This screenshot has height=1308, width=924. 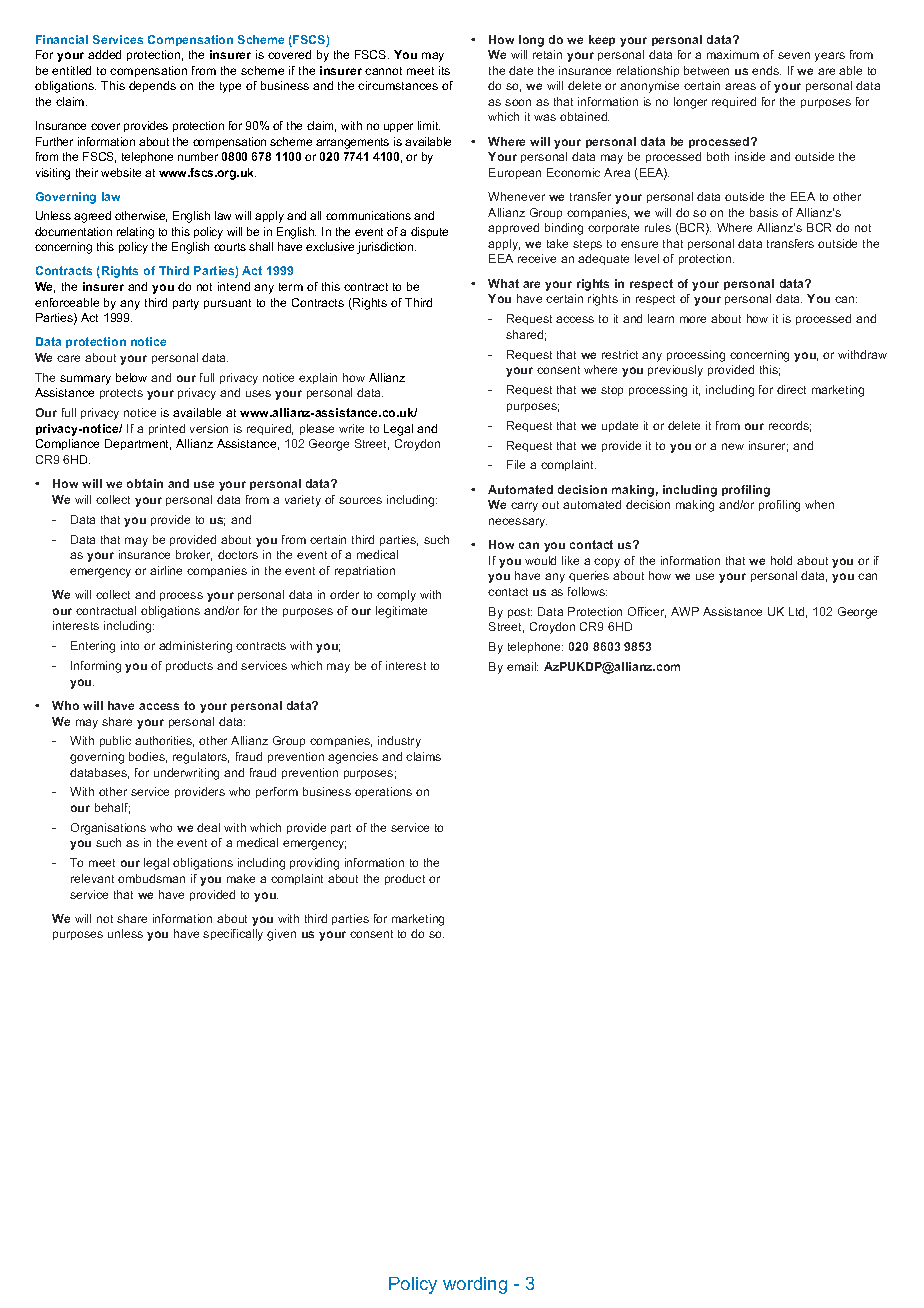 I want to click on its, so click(x=444, y=70).
